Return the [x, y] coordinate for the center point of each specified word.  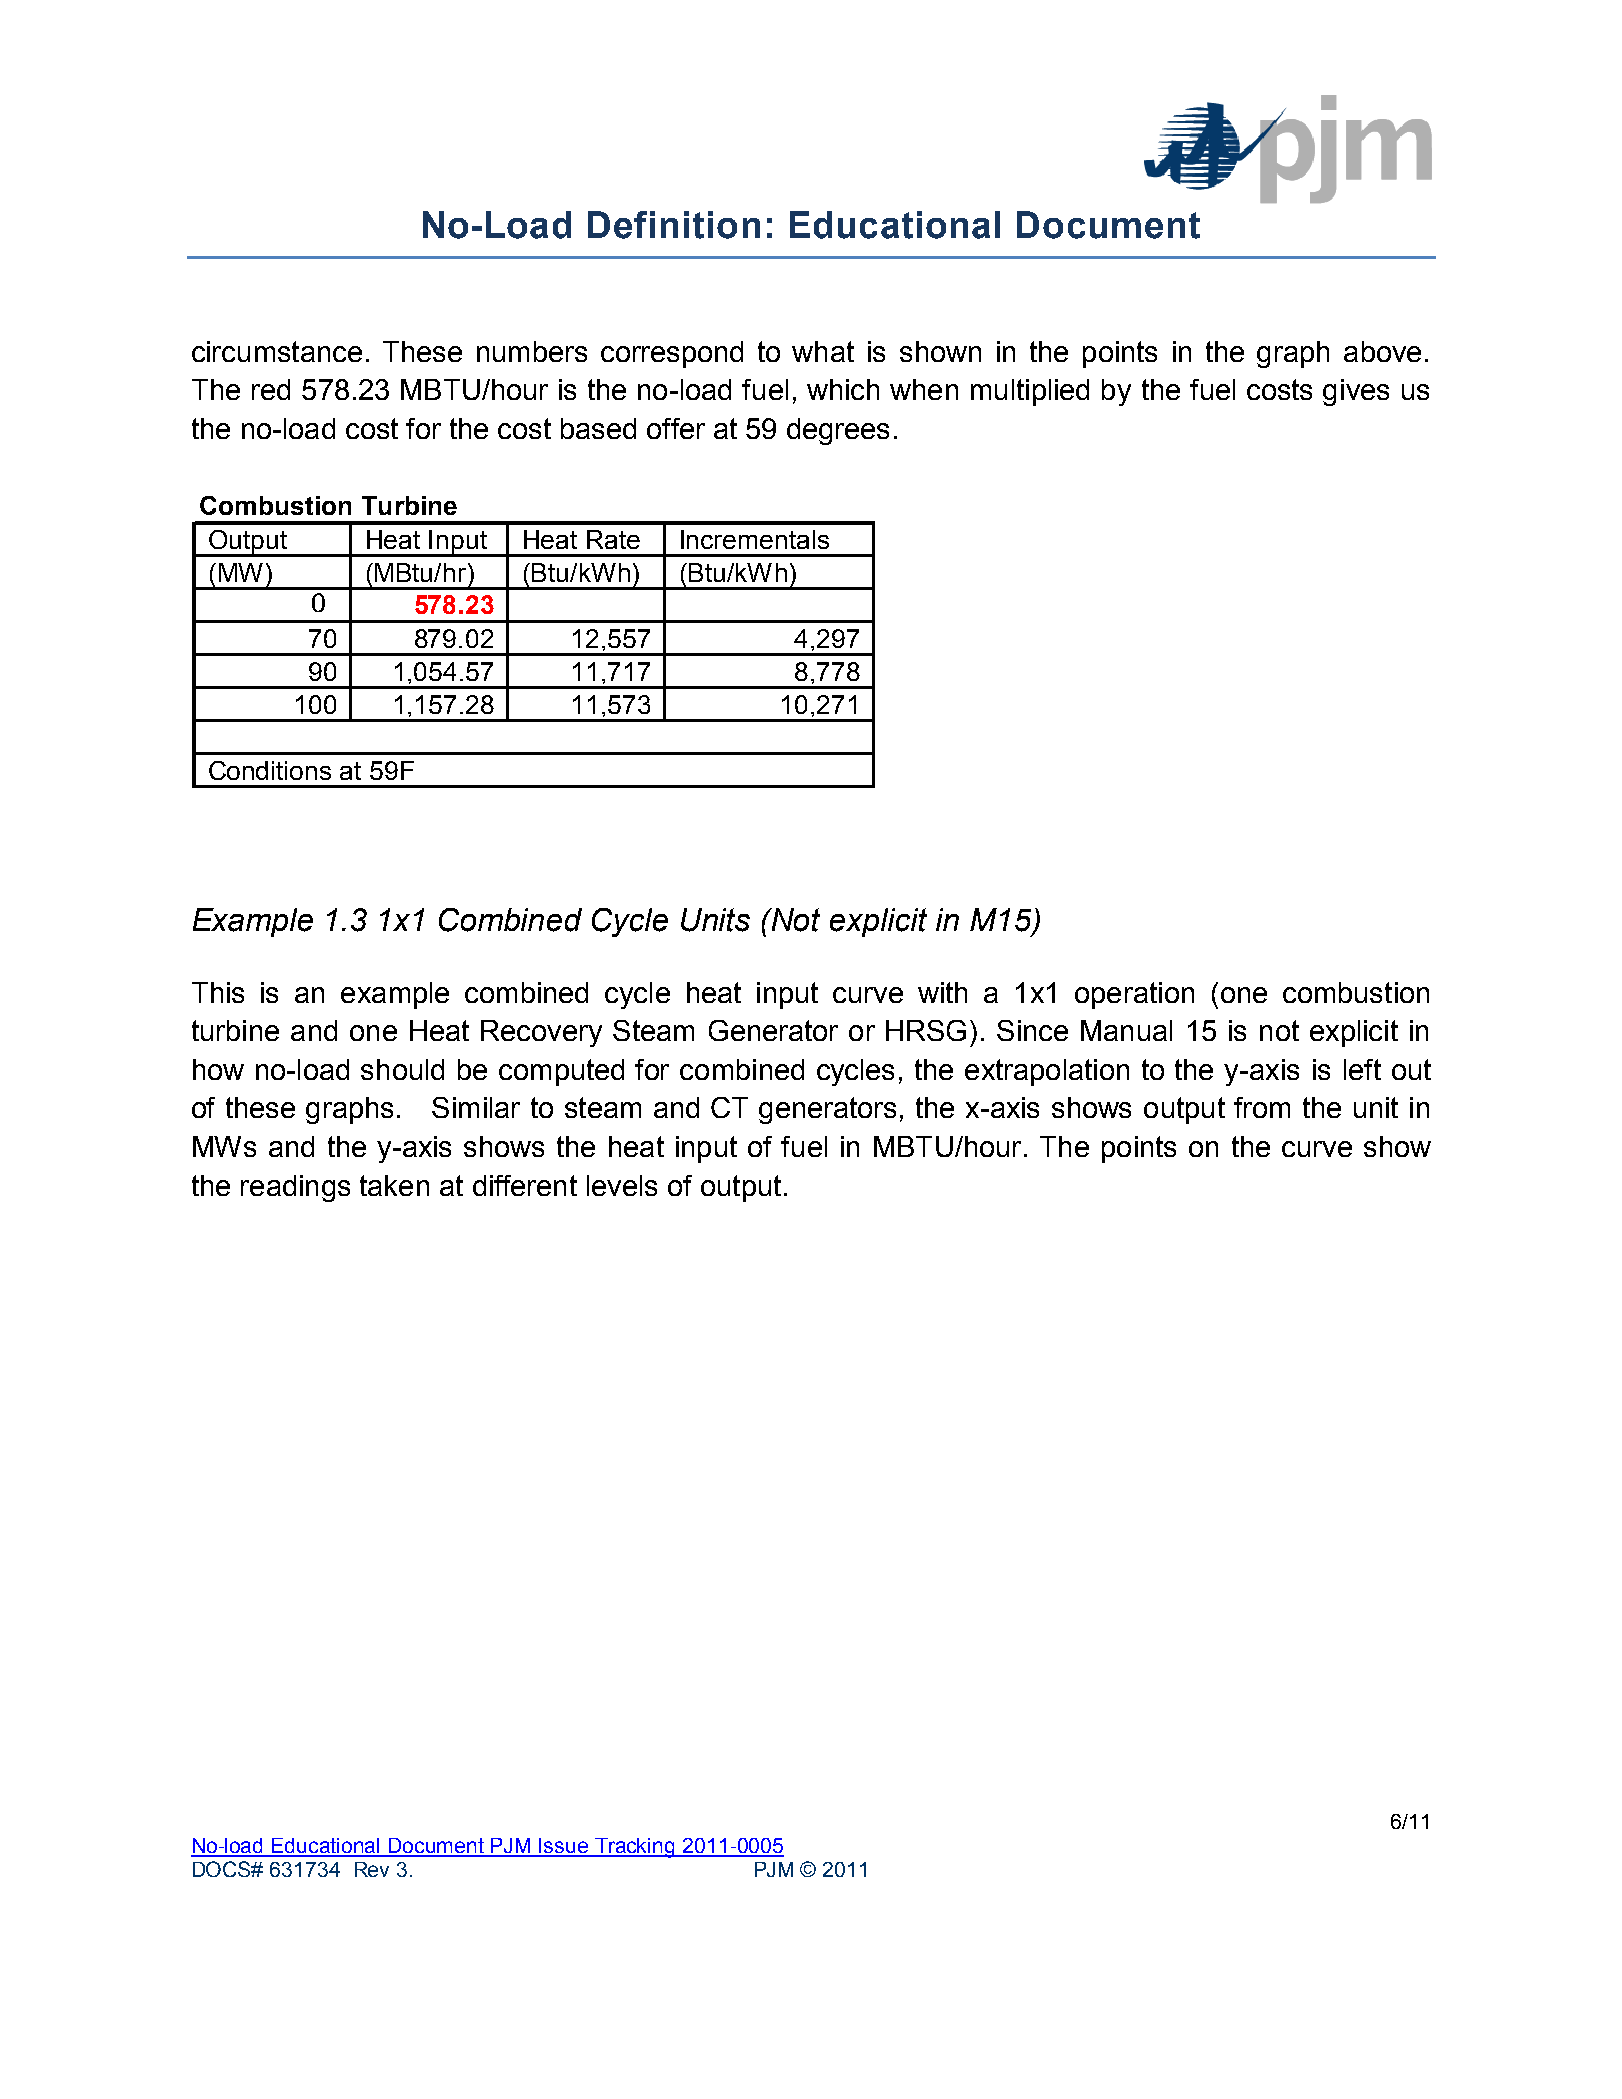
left [1362, 1069]
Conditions [270, 770]
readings [295, 1188]
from [1262, 1107]
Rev [372, 1869]
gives [1356, 392]
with [942, 992]
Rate [613, 539]
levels [622, 1185]
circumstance [277, 351]
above [1382, 351]
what [823, 351]
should [402, 1069]
